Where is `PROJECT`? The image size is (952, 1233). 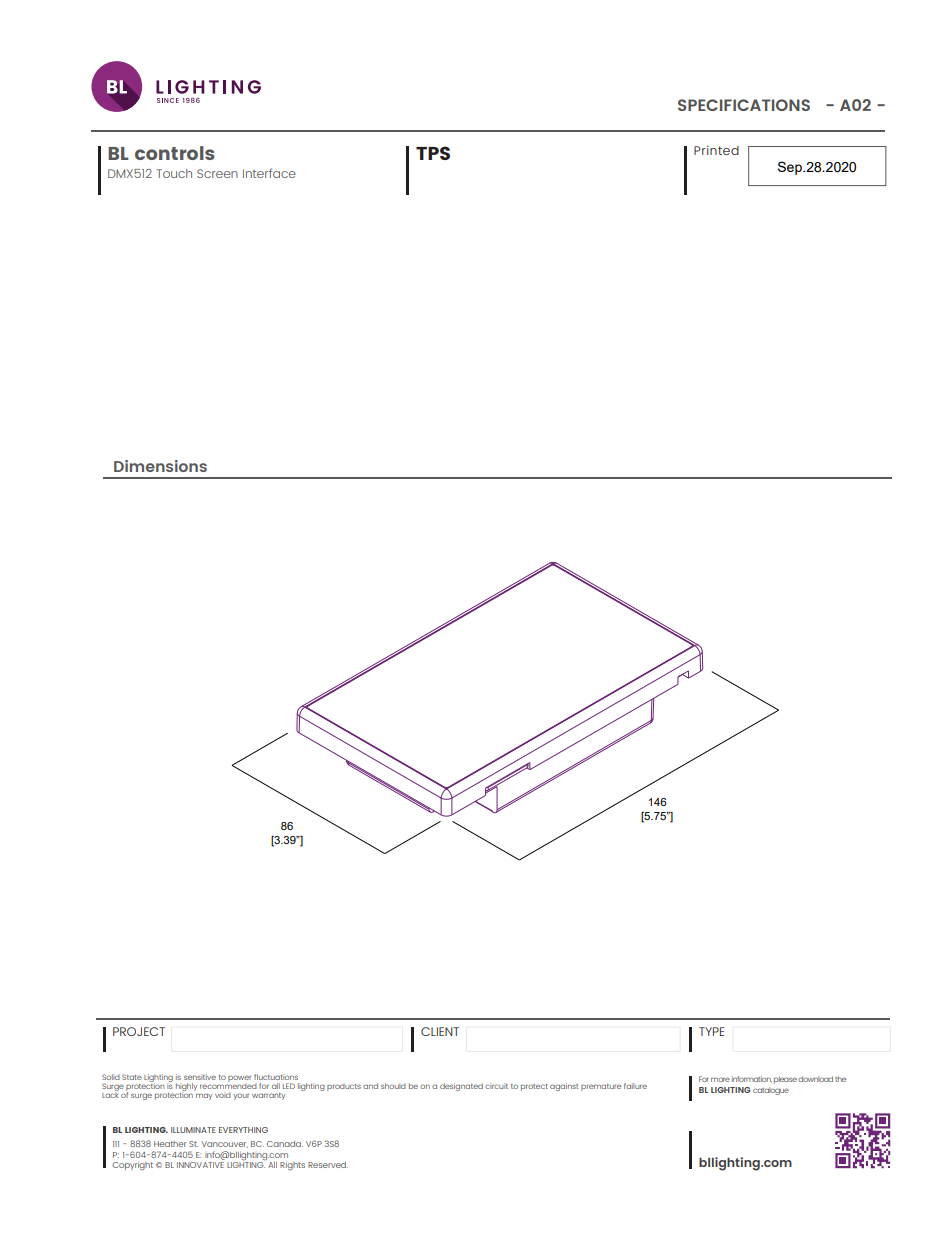
PROJECT is located at coordinates (139, 1031).
